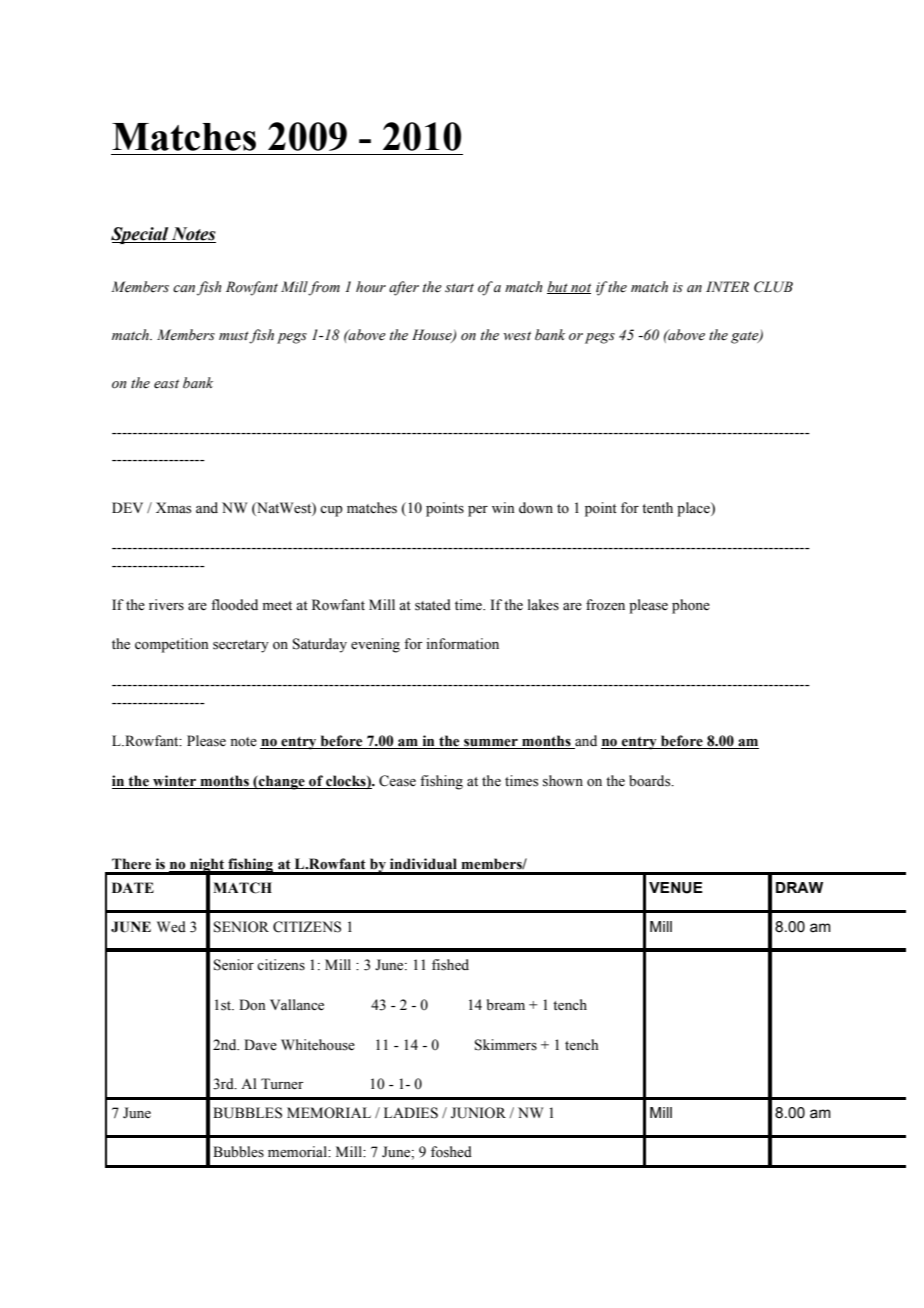 This screenshot has height=1308, width=924. What do you see at coordinates (651, 781) in the screenshot?
I see `boards` at bounding box center [651, 781].
